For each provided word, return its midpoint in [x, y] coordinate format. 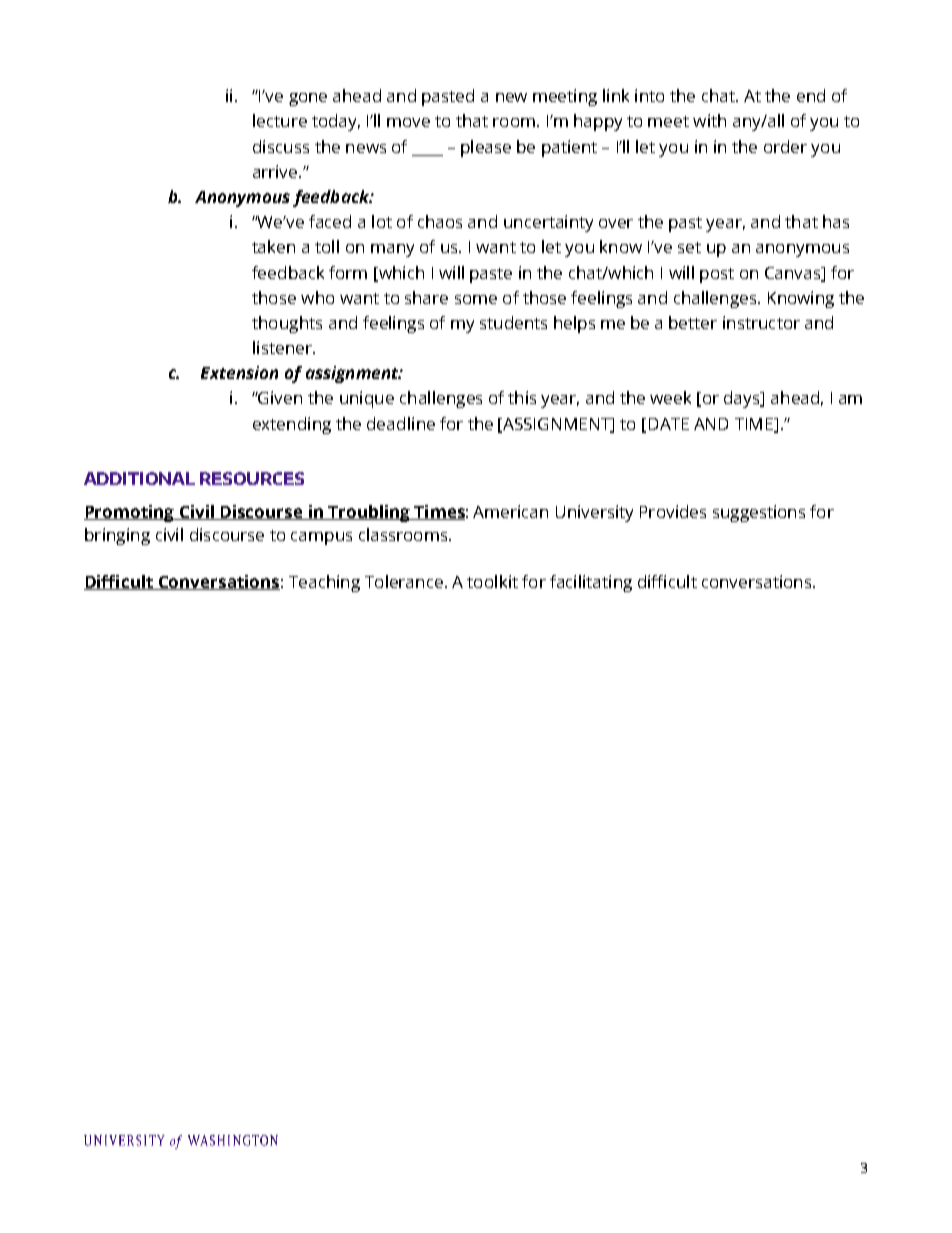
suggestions [759, 513]
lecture [280, 120]
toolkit [492, 581]
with [709, 120]
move [408, 122]
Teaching [324, 583]
